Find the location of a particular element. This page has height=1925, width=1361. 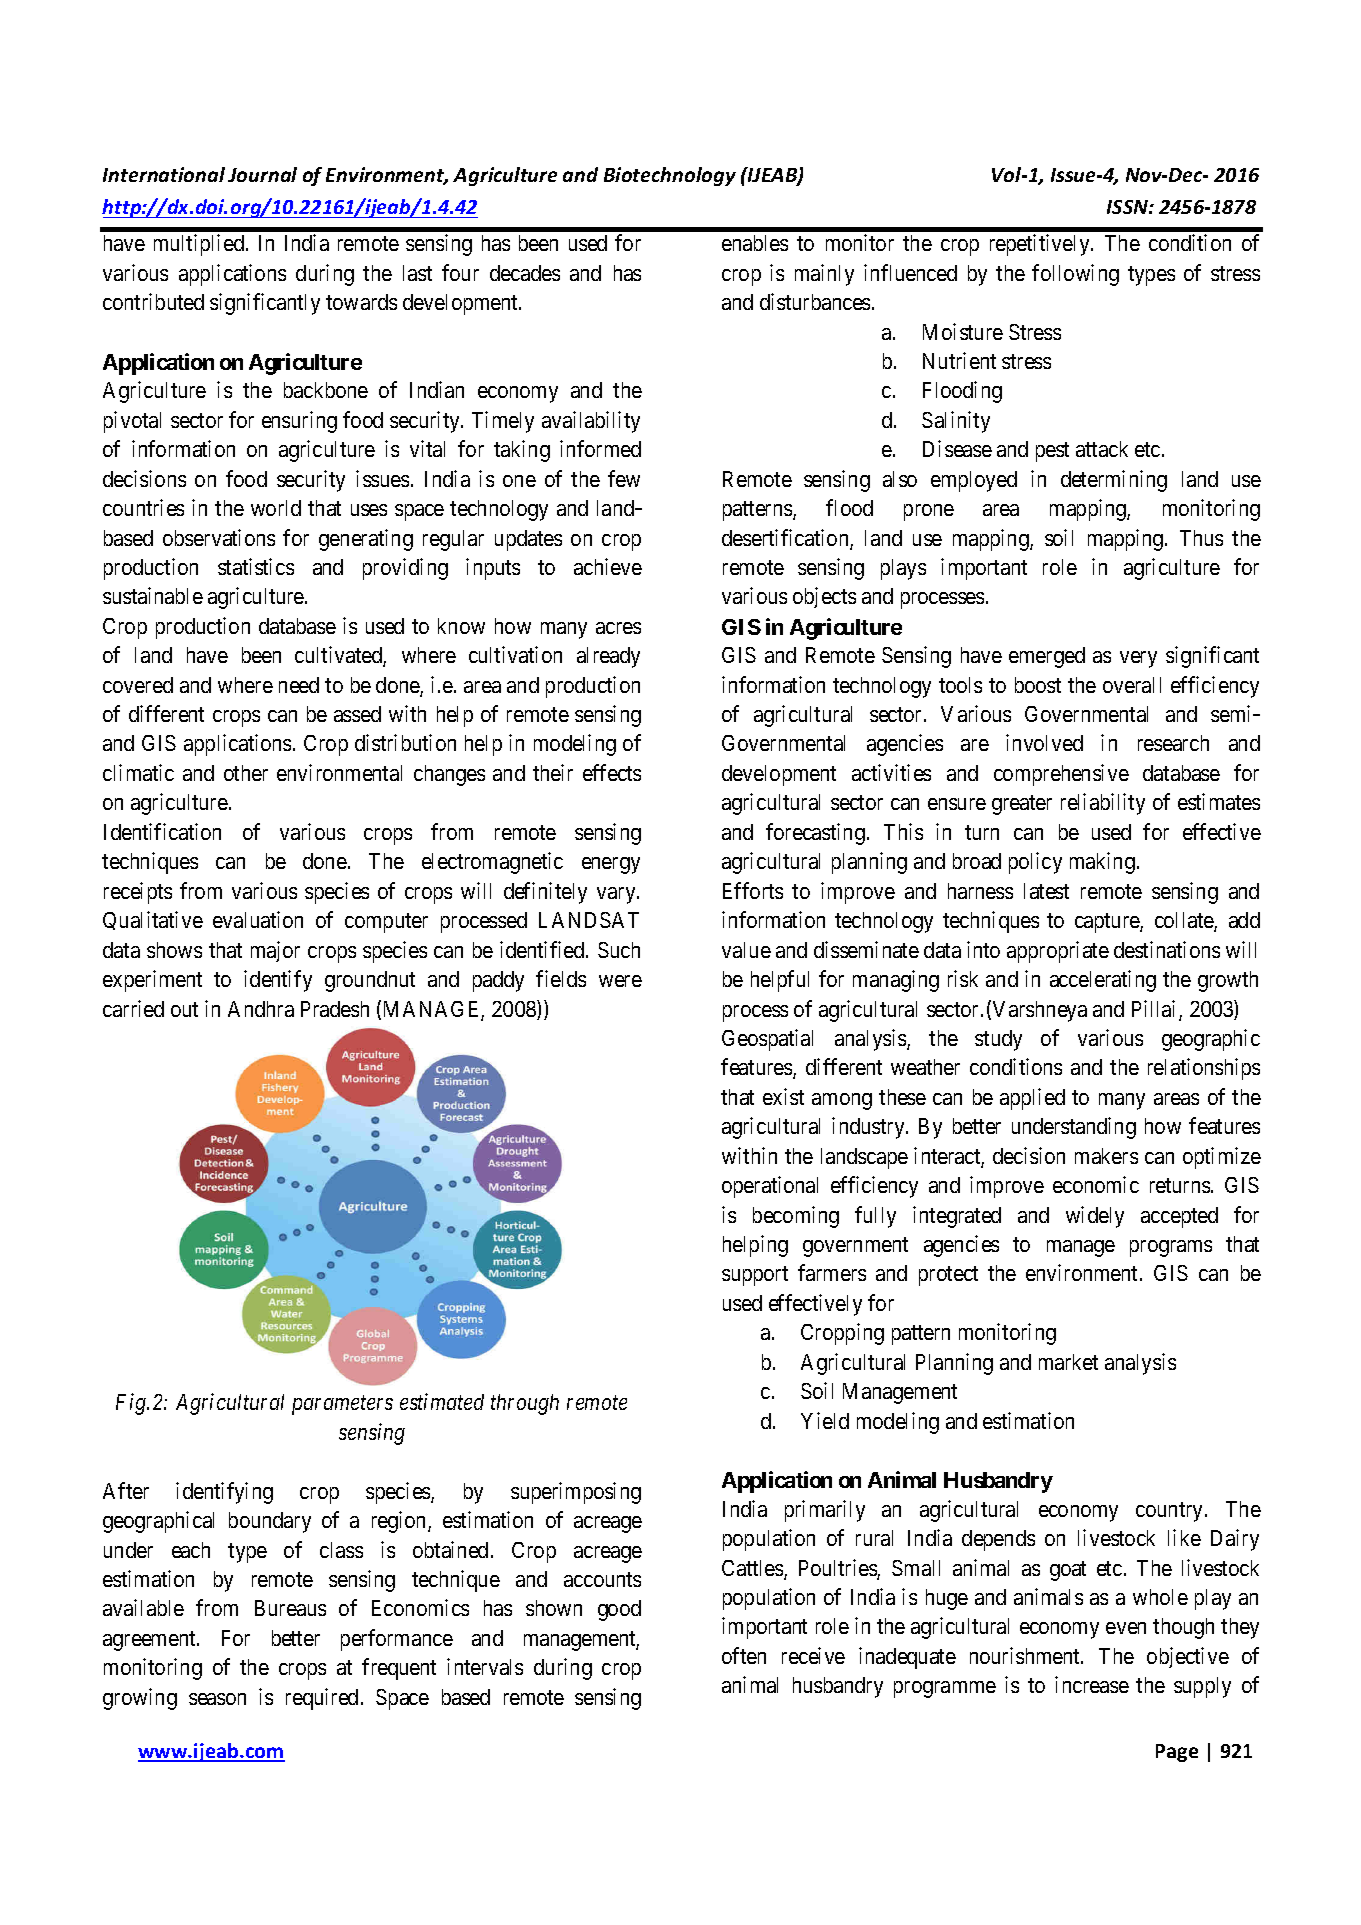

increase is located at coordinates (1092, 1684).
